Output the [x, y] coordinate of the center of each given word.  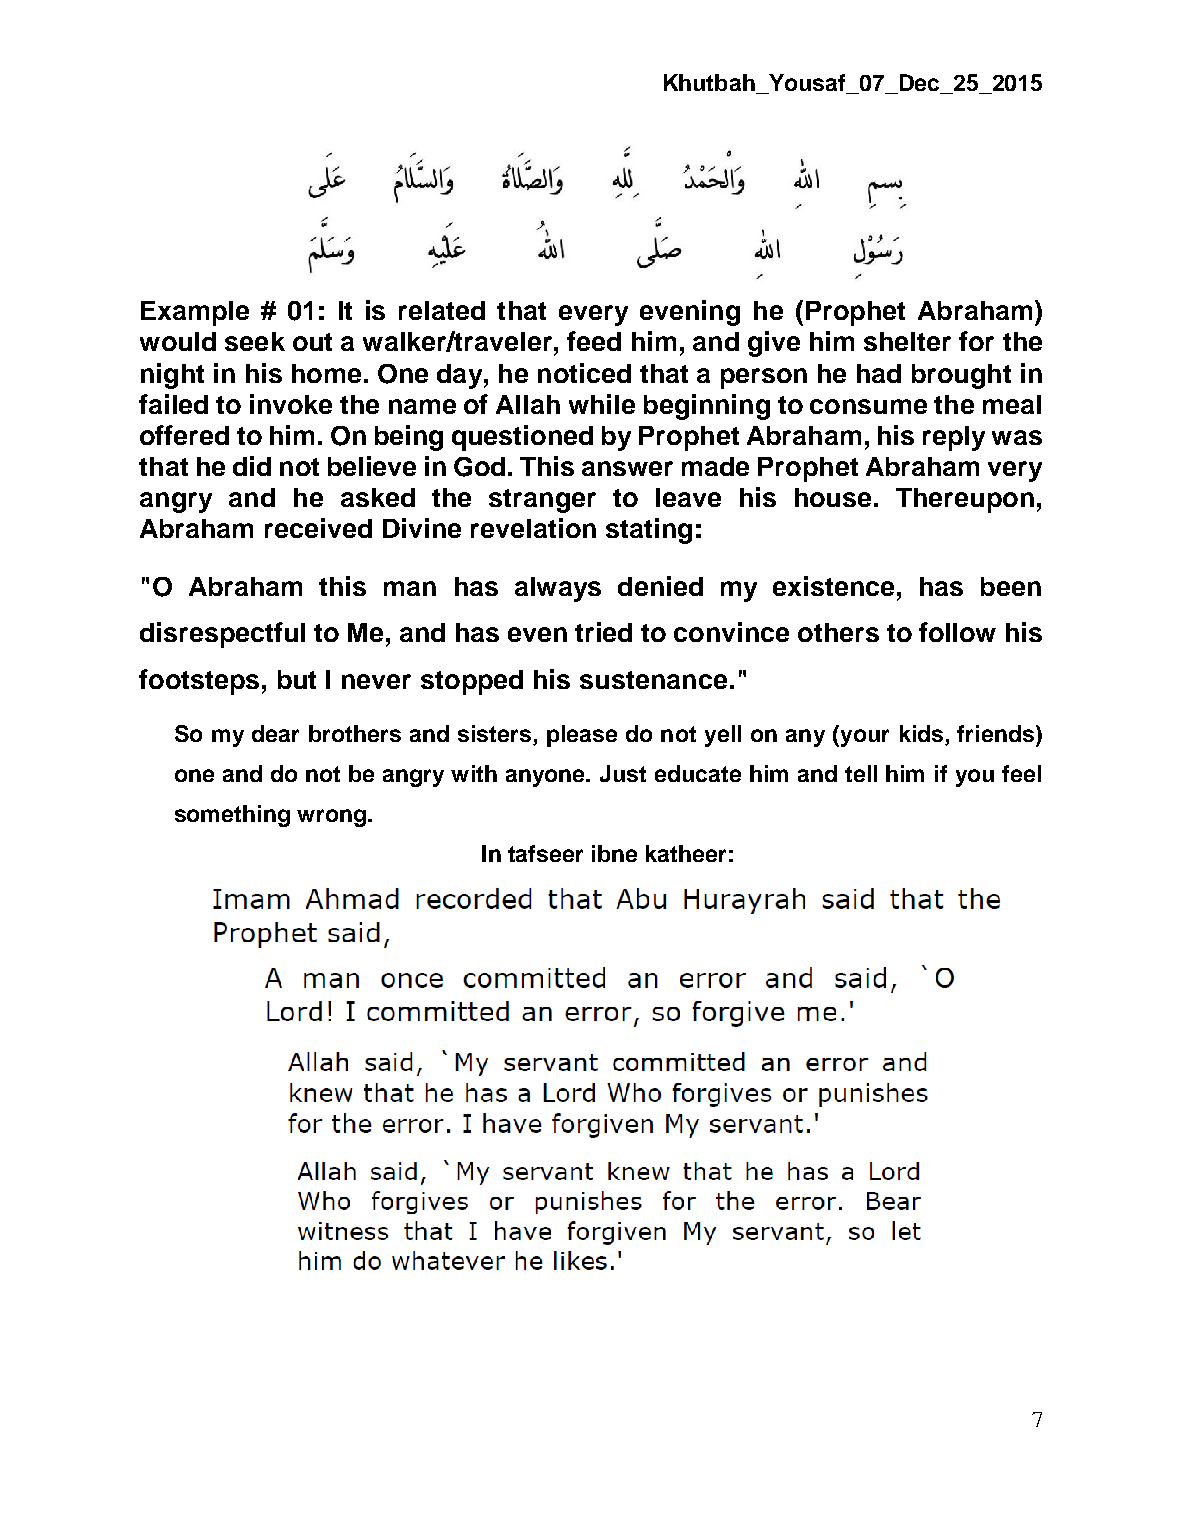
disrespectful [222, 635]
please [582, 736]
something [232, 816]
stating [649, 531]
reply [954, 438]
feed [594, 341]
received [318, 528]
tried [603, 632]
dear [275, 733]
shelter [907, 341]
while [602, 404]
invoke [291, 404]
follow [957, 632]
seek [255, 341]
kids [923, 735]
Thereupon [965, 500]
